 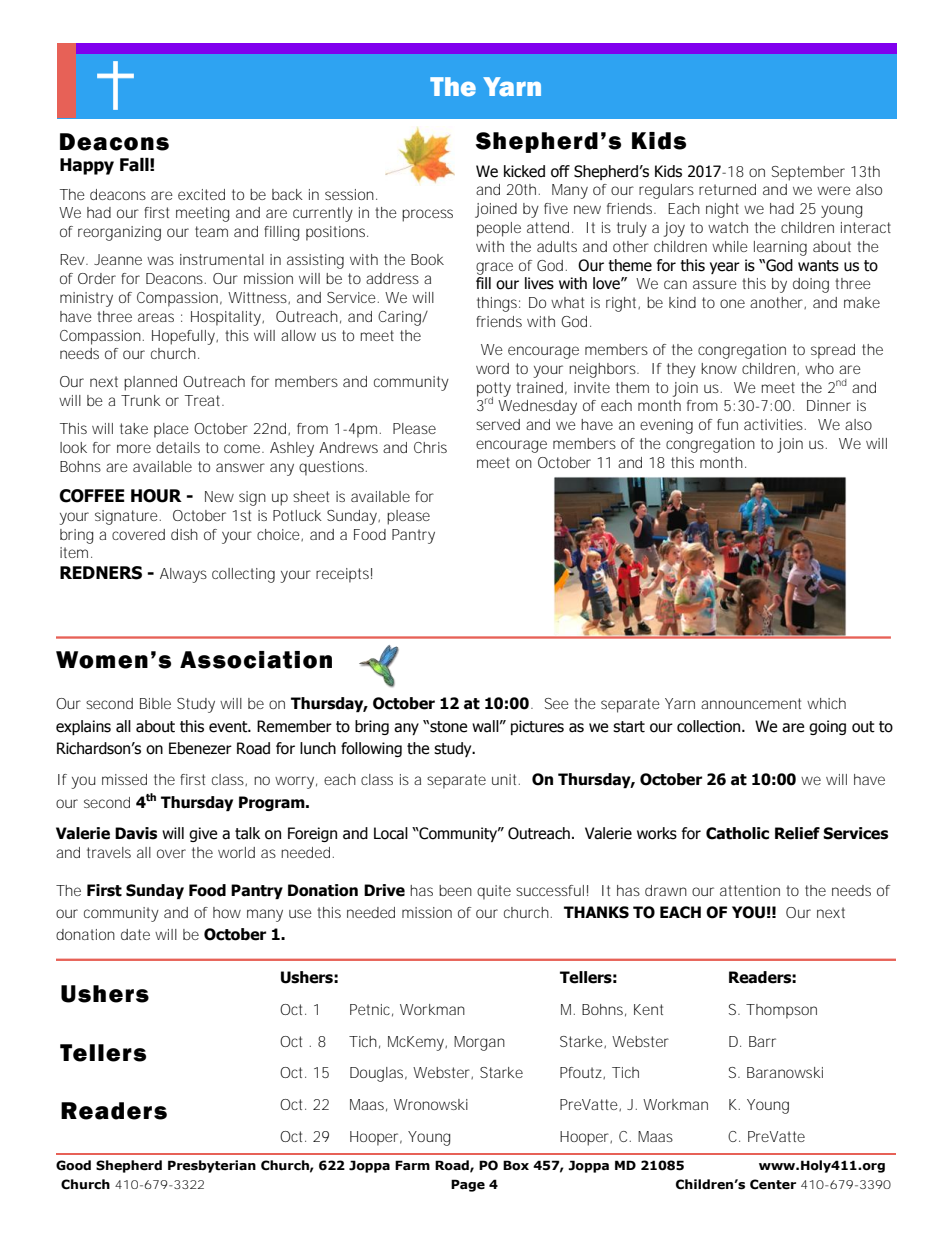 What do you see at coordinates (751, 703) in the screenshot?
I see `announcement` at bounding box center [751, 703].
